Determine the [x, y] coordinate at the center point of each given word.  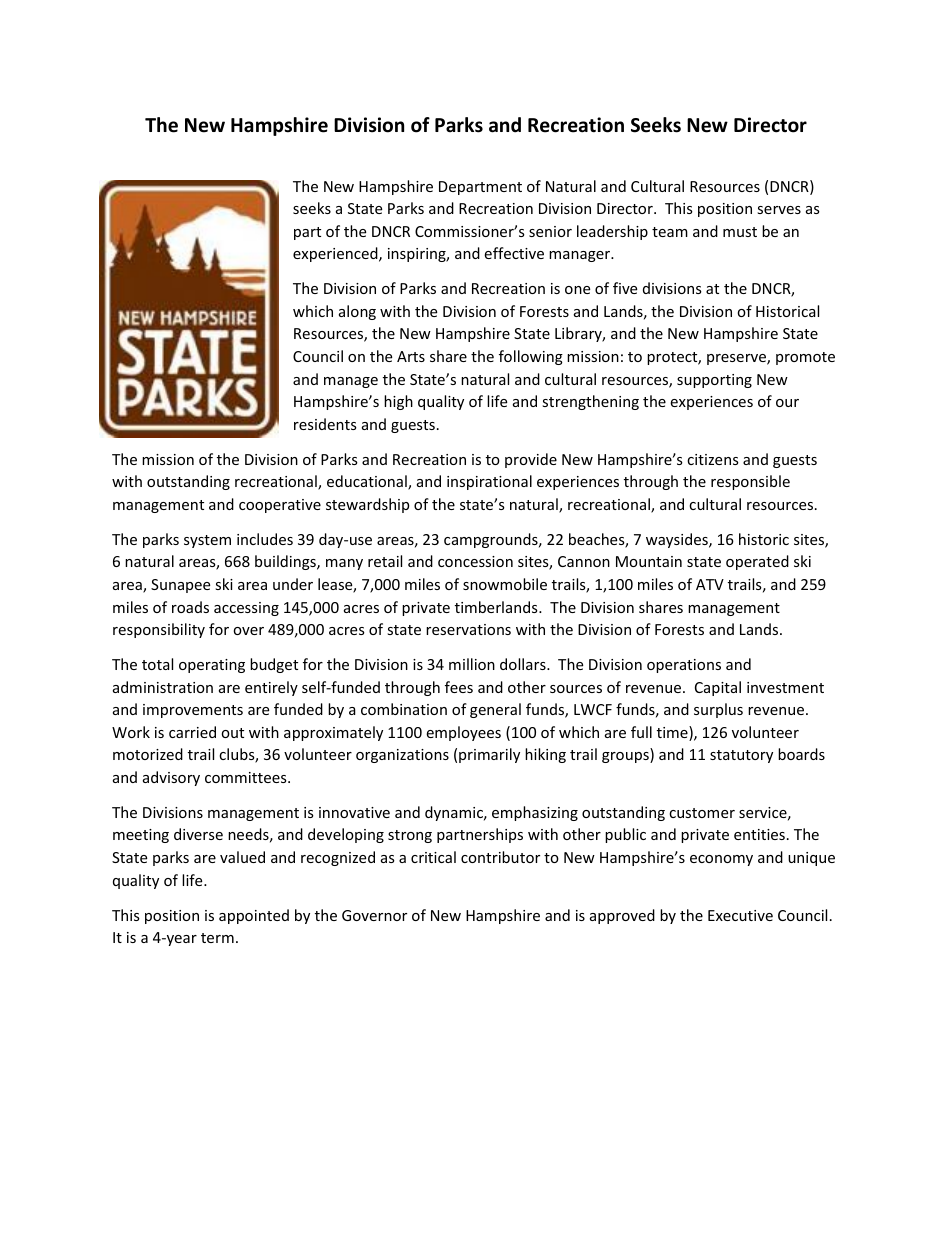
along [357, 312]
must [740, 232]
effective [514, 253]
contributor [500, 857]
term [217, 938]
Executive [740, 915]
